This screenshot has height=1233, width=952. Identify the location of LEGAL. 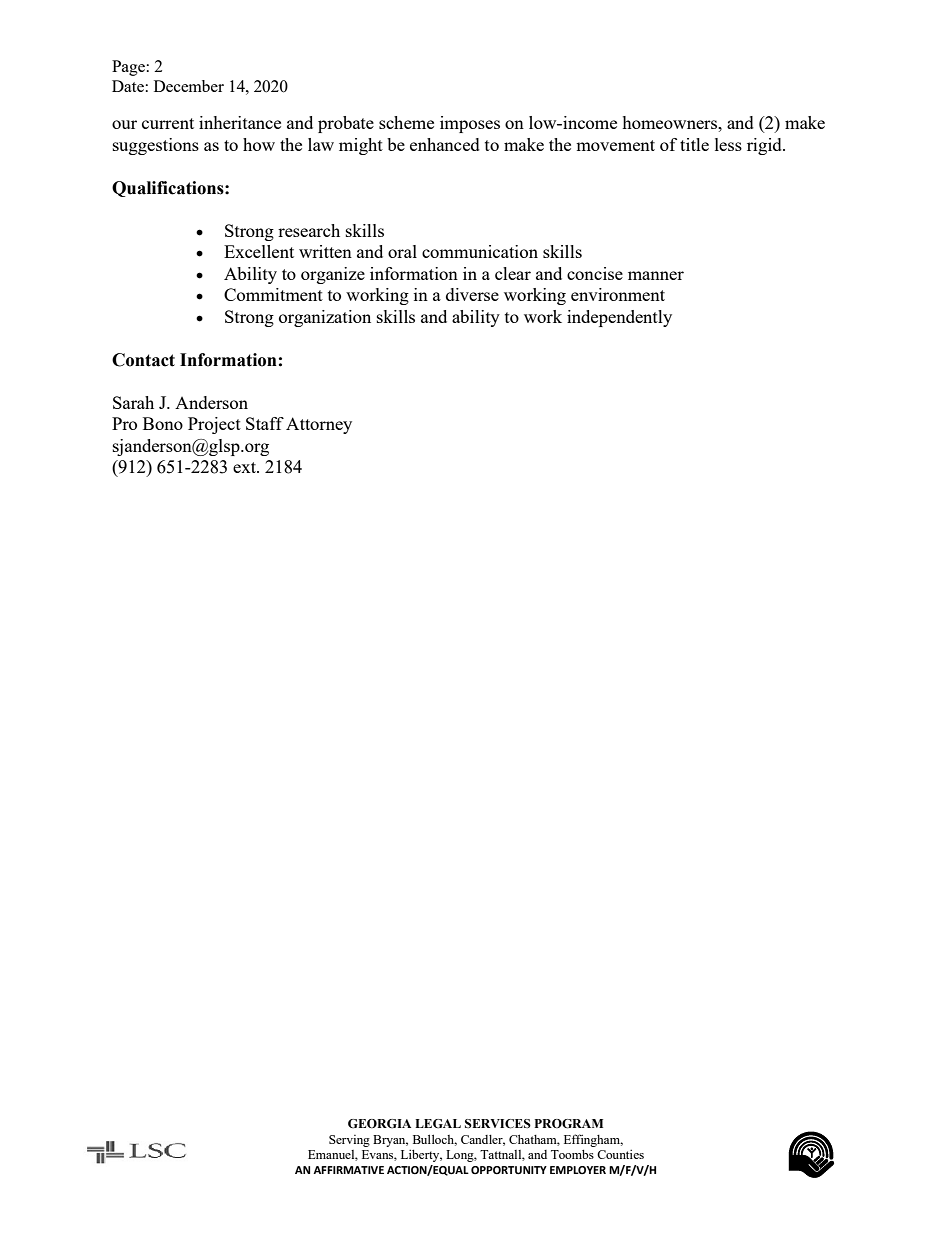
(438, 1124).
